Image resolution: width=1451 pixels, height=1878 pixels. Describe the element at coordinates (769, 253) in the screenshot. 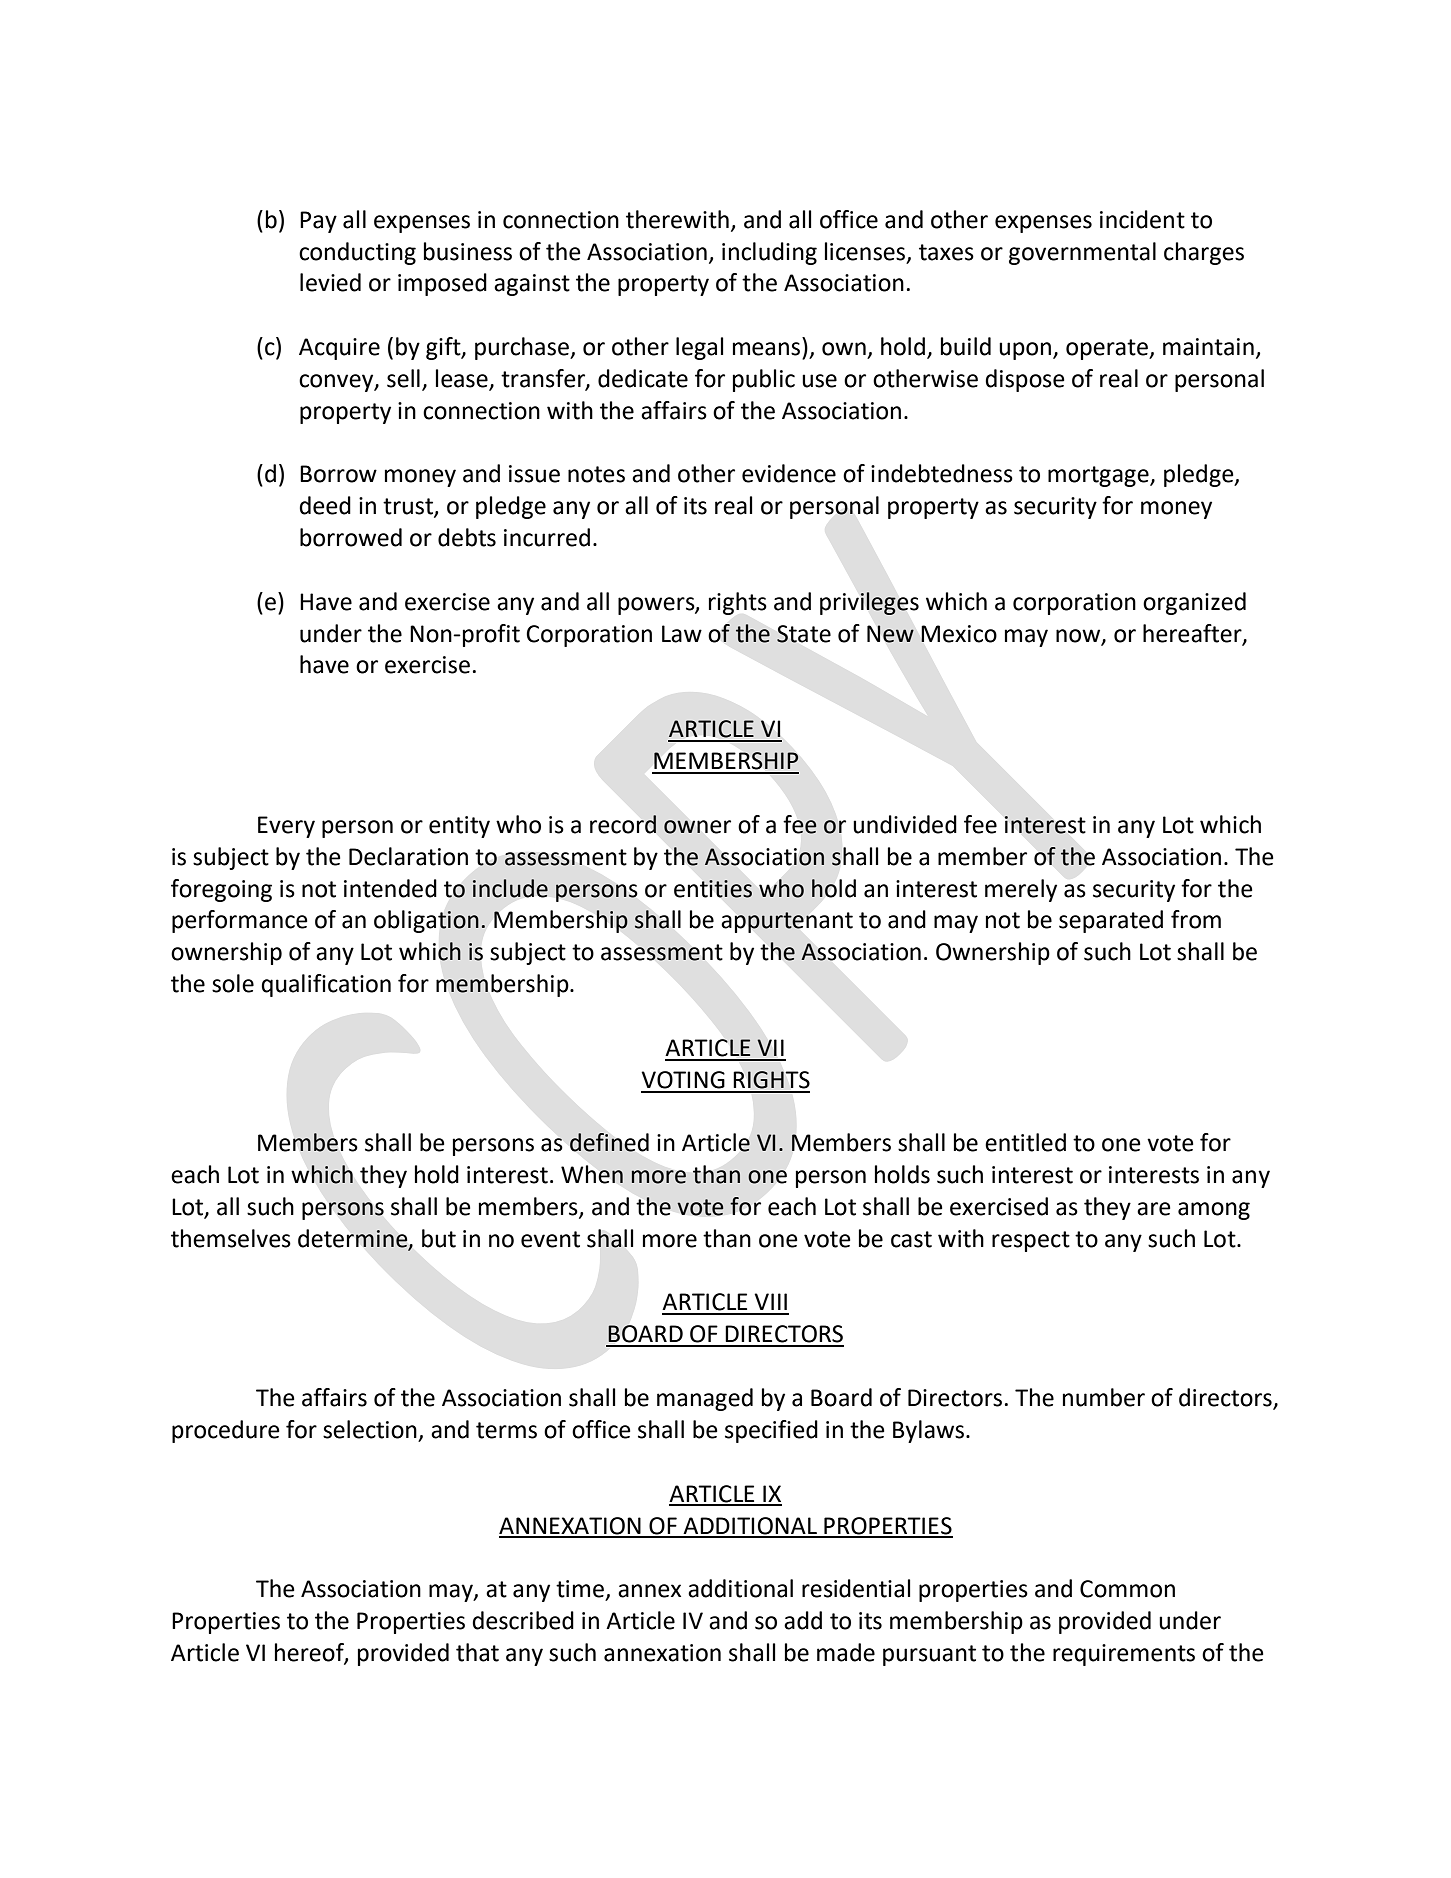

I see `including` at that location.
